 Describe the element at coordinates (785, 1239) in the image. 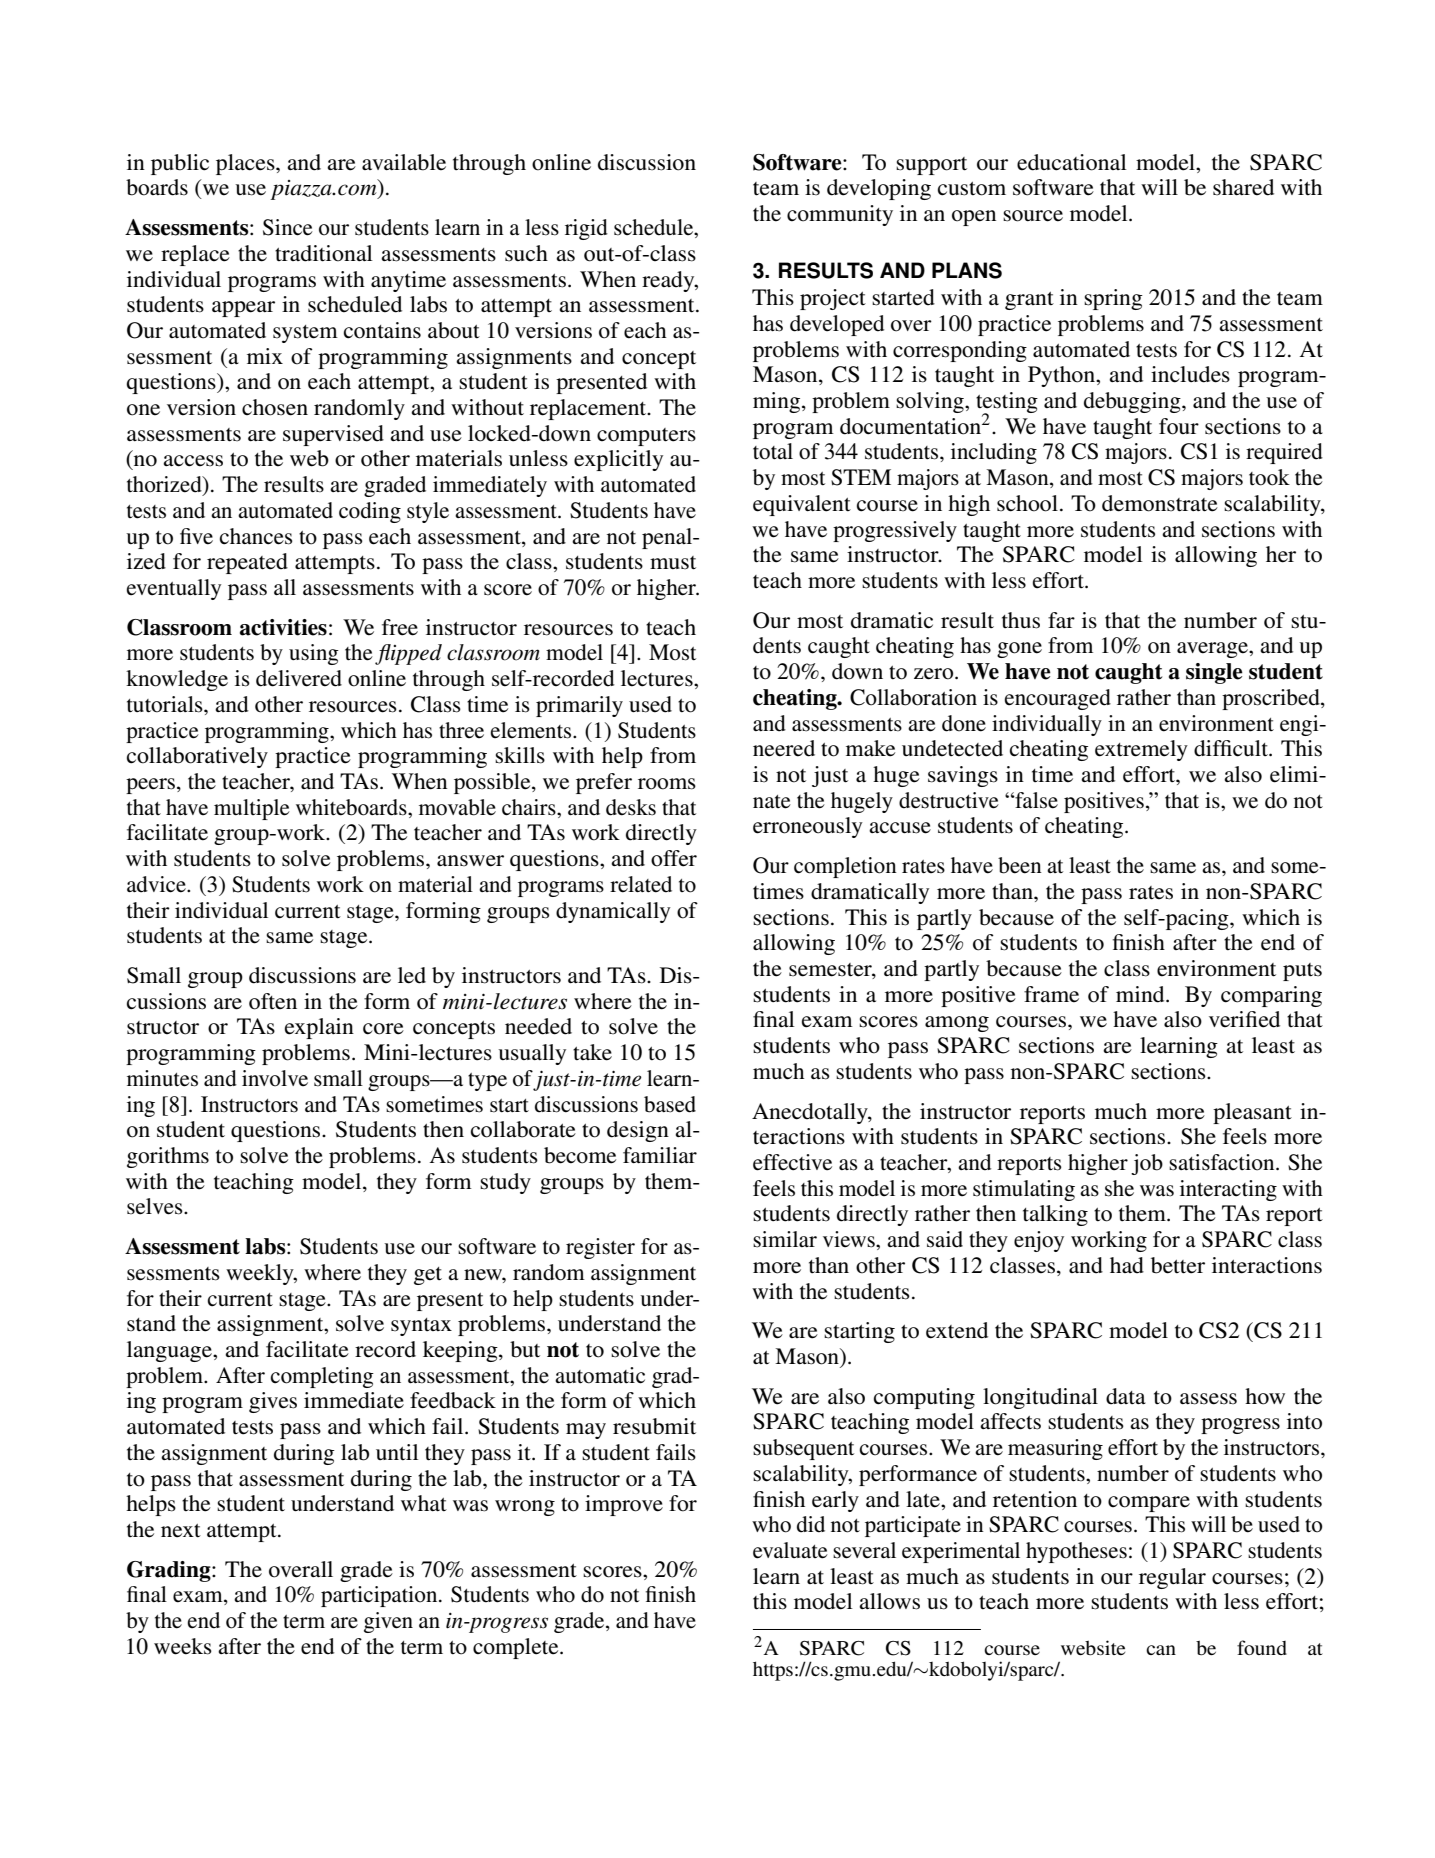

I see `similar` at that location.
